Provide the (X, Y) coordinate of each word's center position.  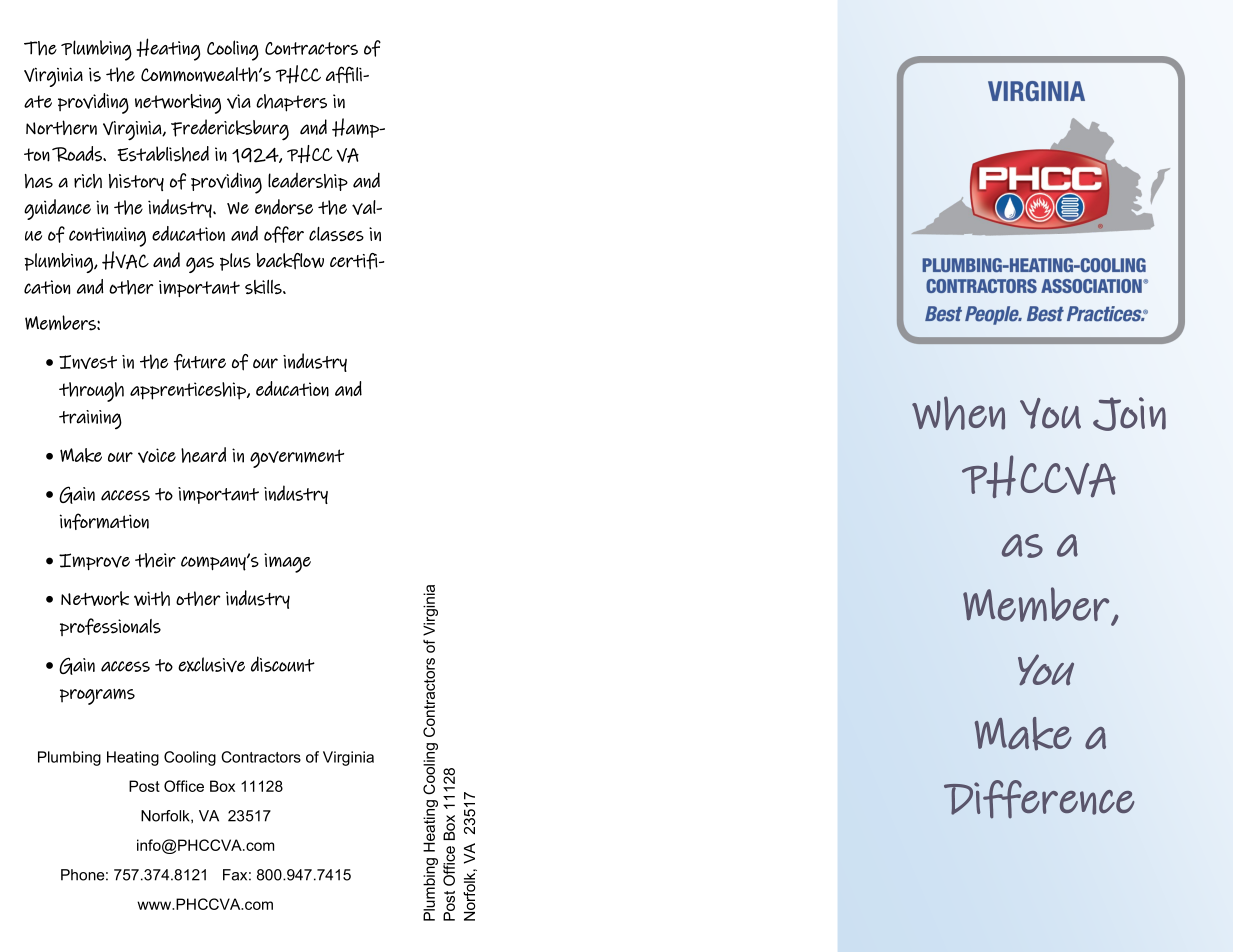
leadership (308, 182)
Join (1129, 414)
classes (336, 234)
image (287, 563)
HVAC (125, 260)
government (297, 458)
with (152, 598)
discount (283, 664)
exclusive (211, 664)
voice (157, 455)
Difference (1039, 799)
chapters (291, 103)
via (239, 101)
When (958, 413)
